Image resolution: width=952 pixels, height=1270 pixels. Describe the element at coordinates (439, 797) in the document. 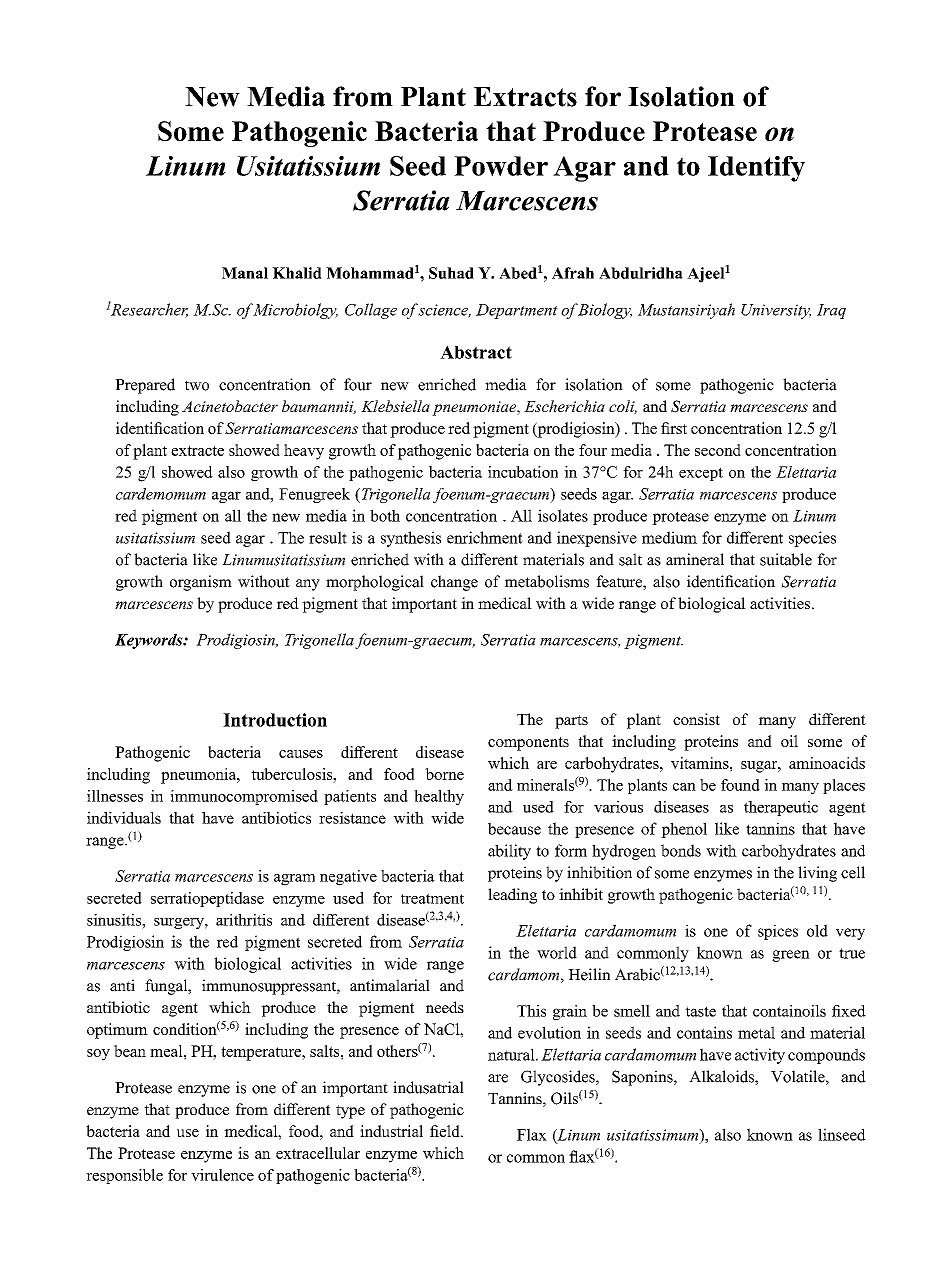

I see `healthy` at that location.
